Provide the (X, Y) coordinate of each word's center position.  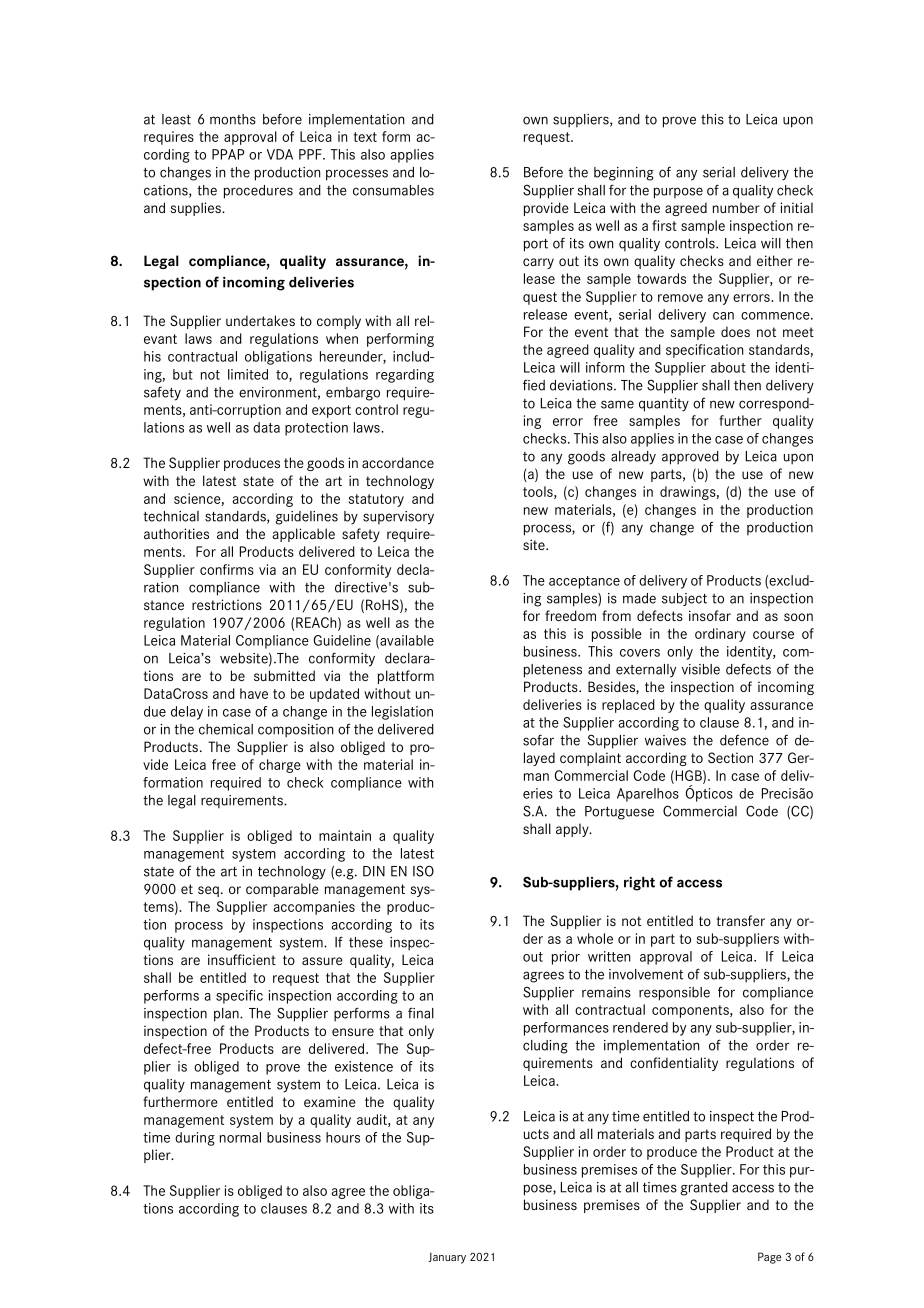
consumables (393, 190)
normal (240, 1137)
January (447, 1258)
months (233, 119)
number (736, 207)
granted (704, 1189)
